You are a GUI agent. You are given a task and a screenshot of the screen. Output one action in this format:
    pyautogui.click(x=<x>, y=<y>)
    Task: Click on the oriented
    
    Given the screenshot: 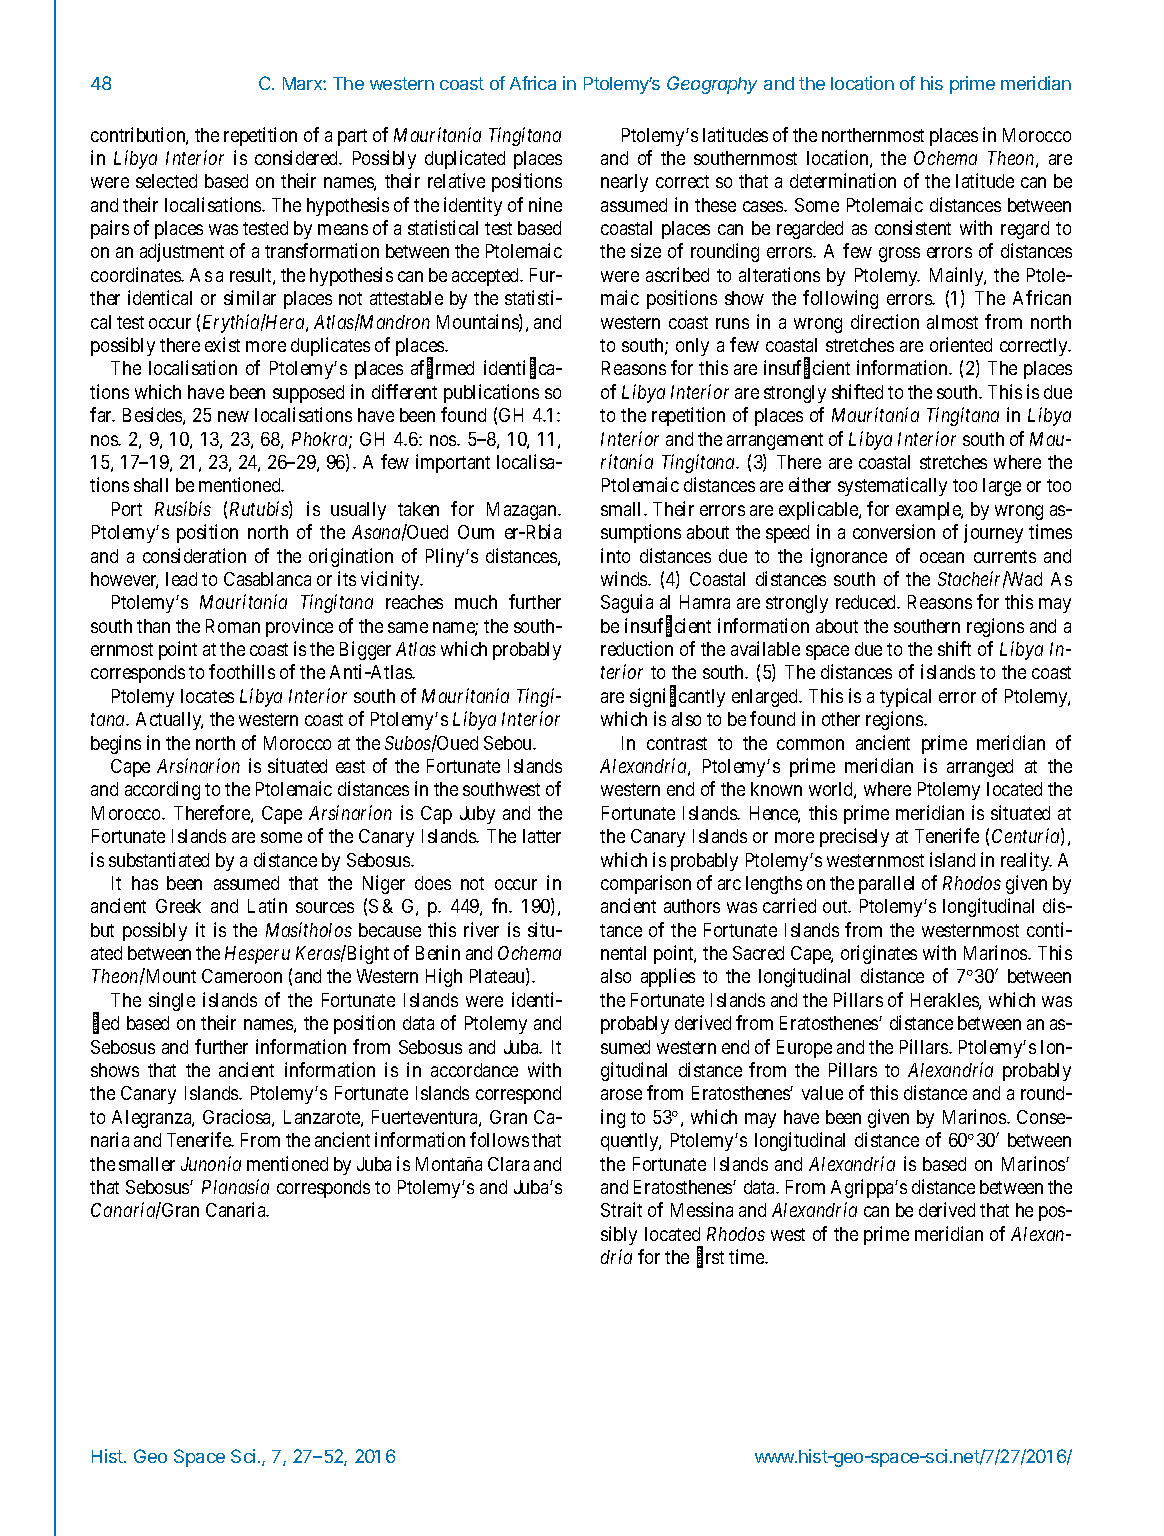 What is the action you would take?
    pyautogui.click(x=961, y=344)
